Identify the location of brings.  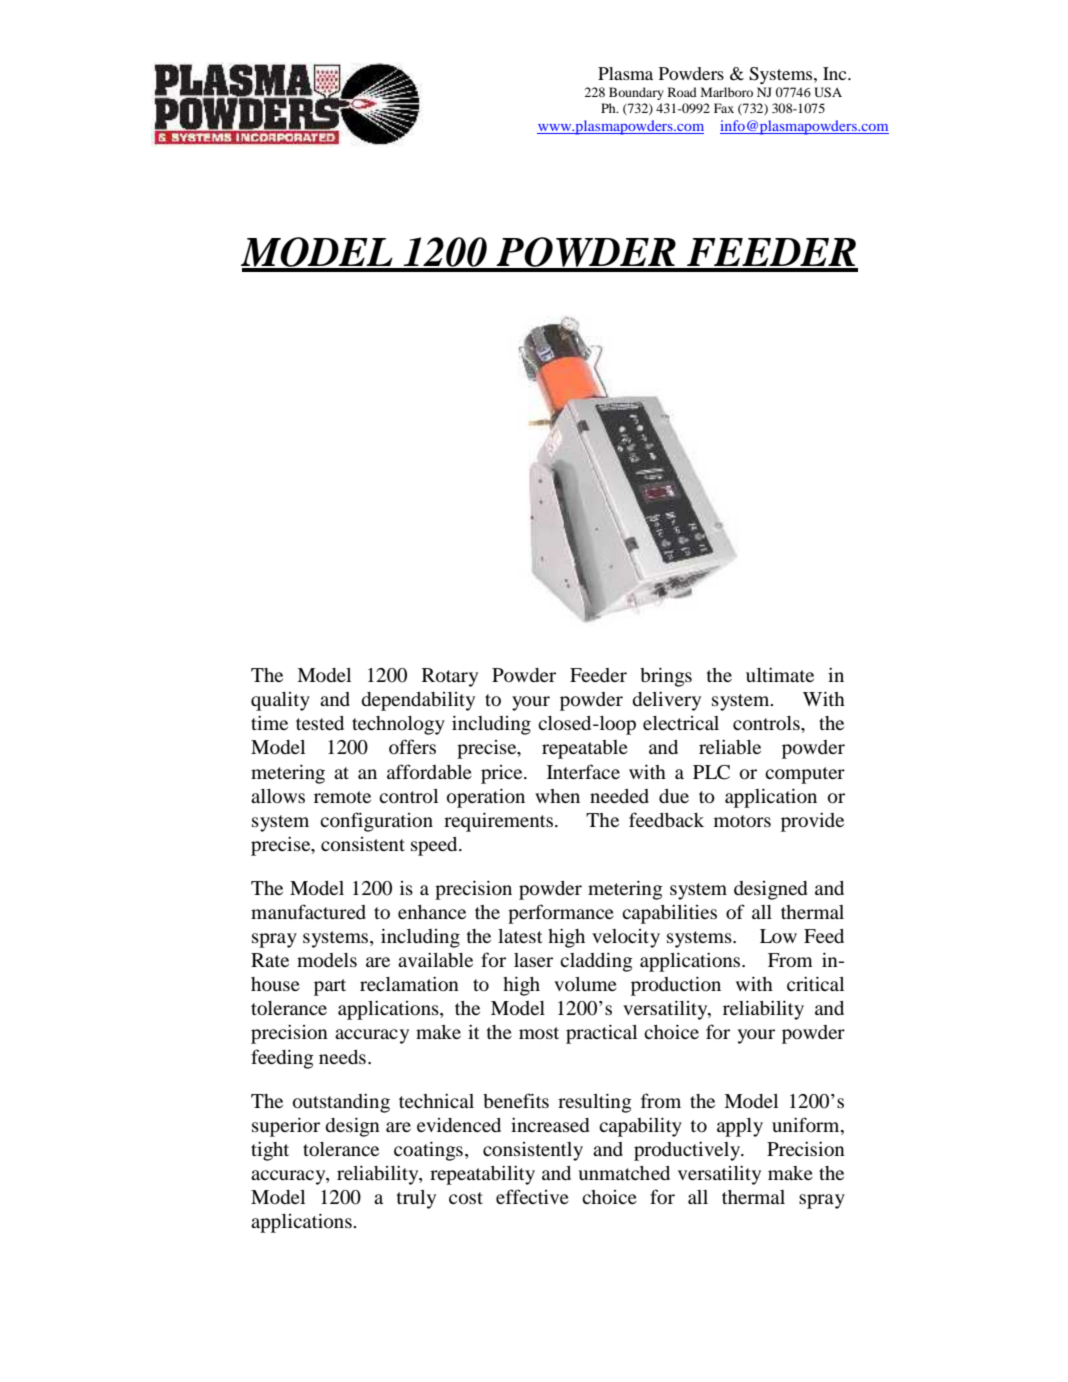
(666, 677).
